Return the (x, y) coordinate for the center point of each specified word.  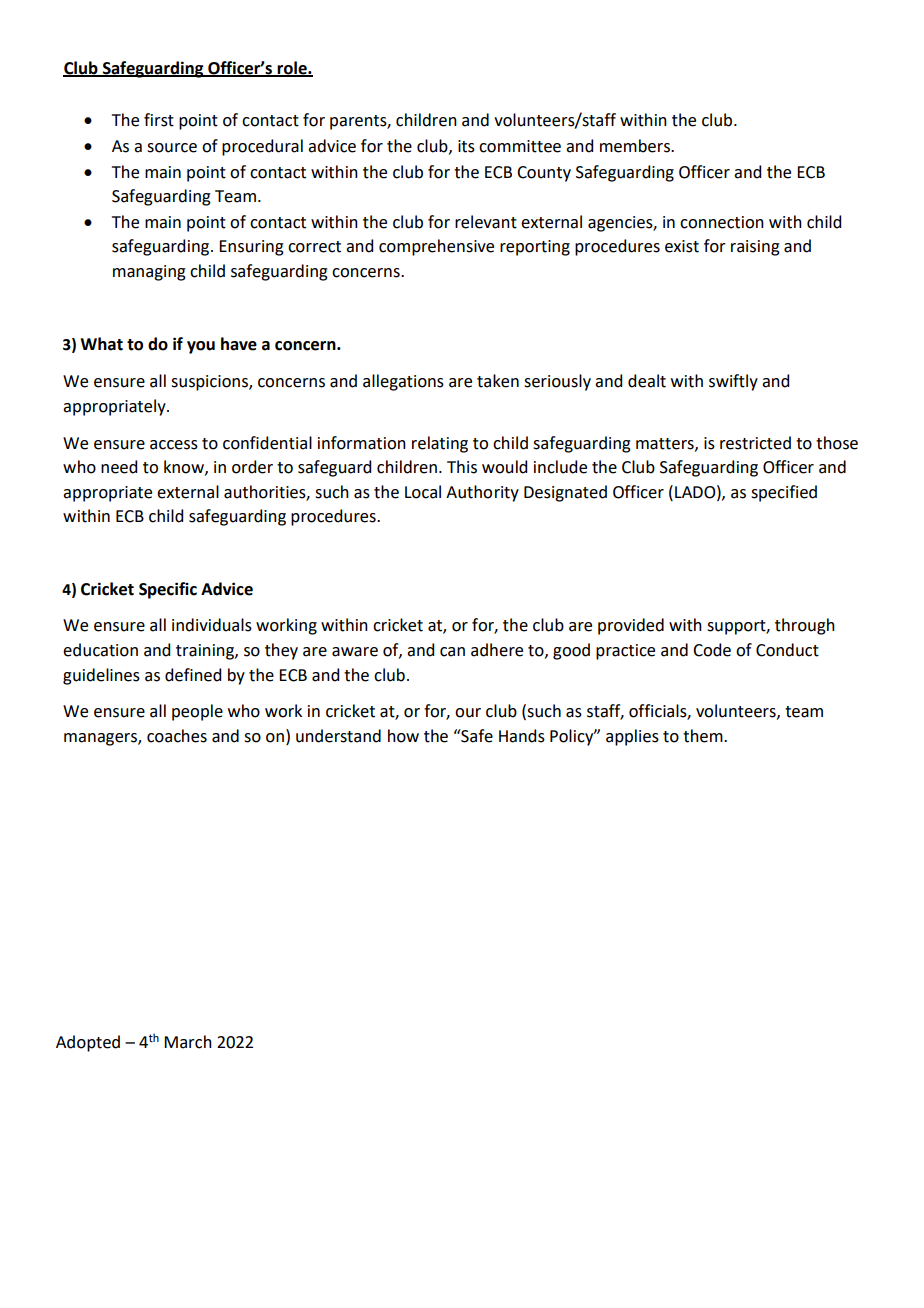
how (403, 736)
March (188, 1042)
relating (440, 444)
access (174, 445)
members (636, 146)
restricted (755, 443)
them (704, 736)
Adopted (88, 1043)
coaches (177, 736)
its (466, 146)
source (172, 148)
